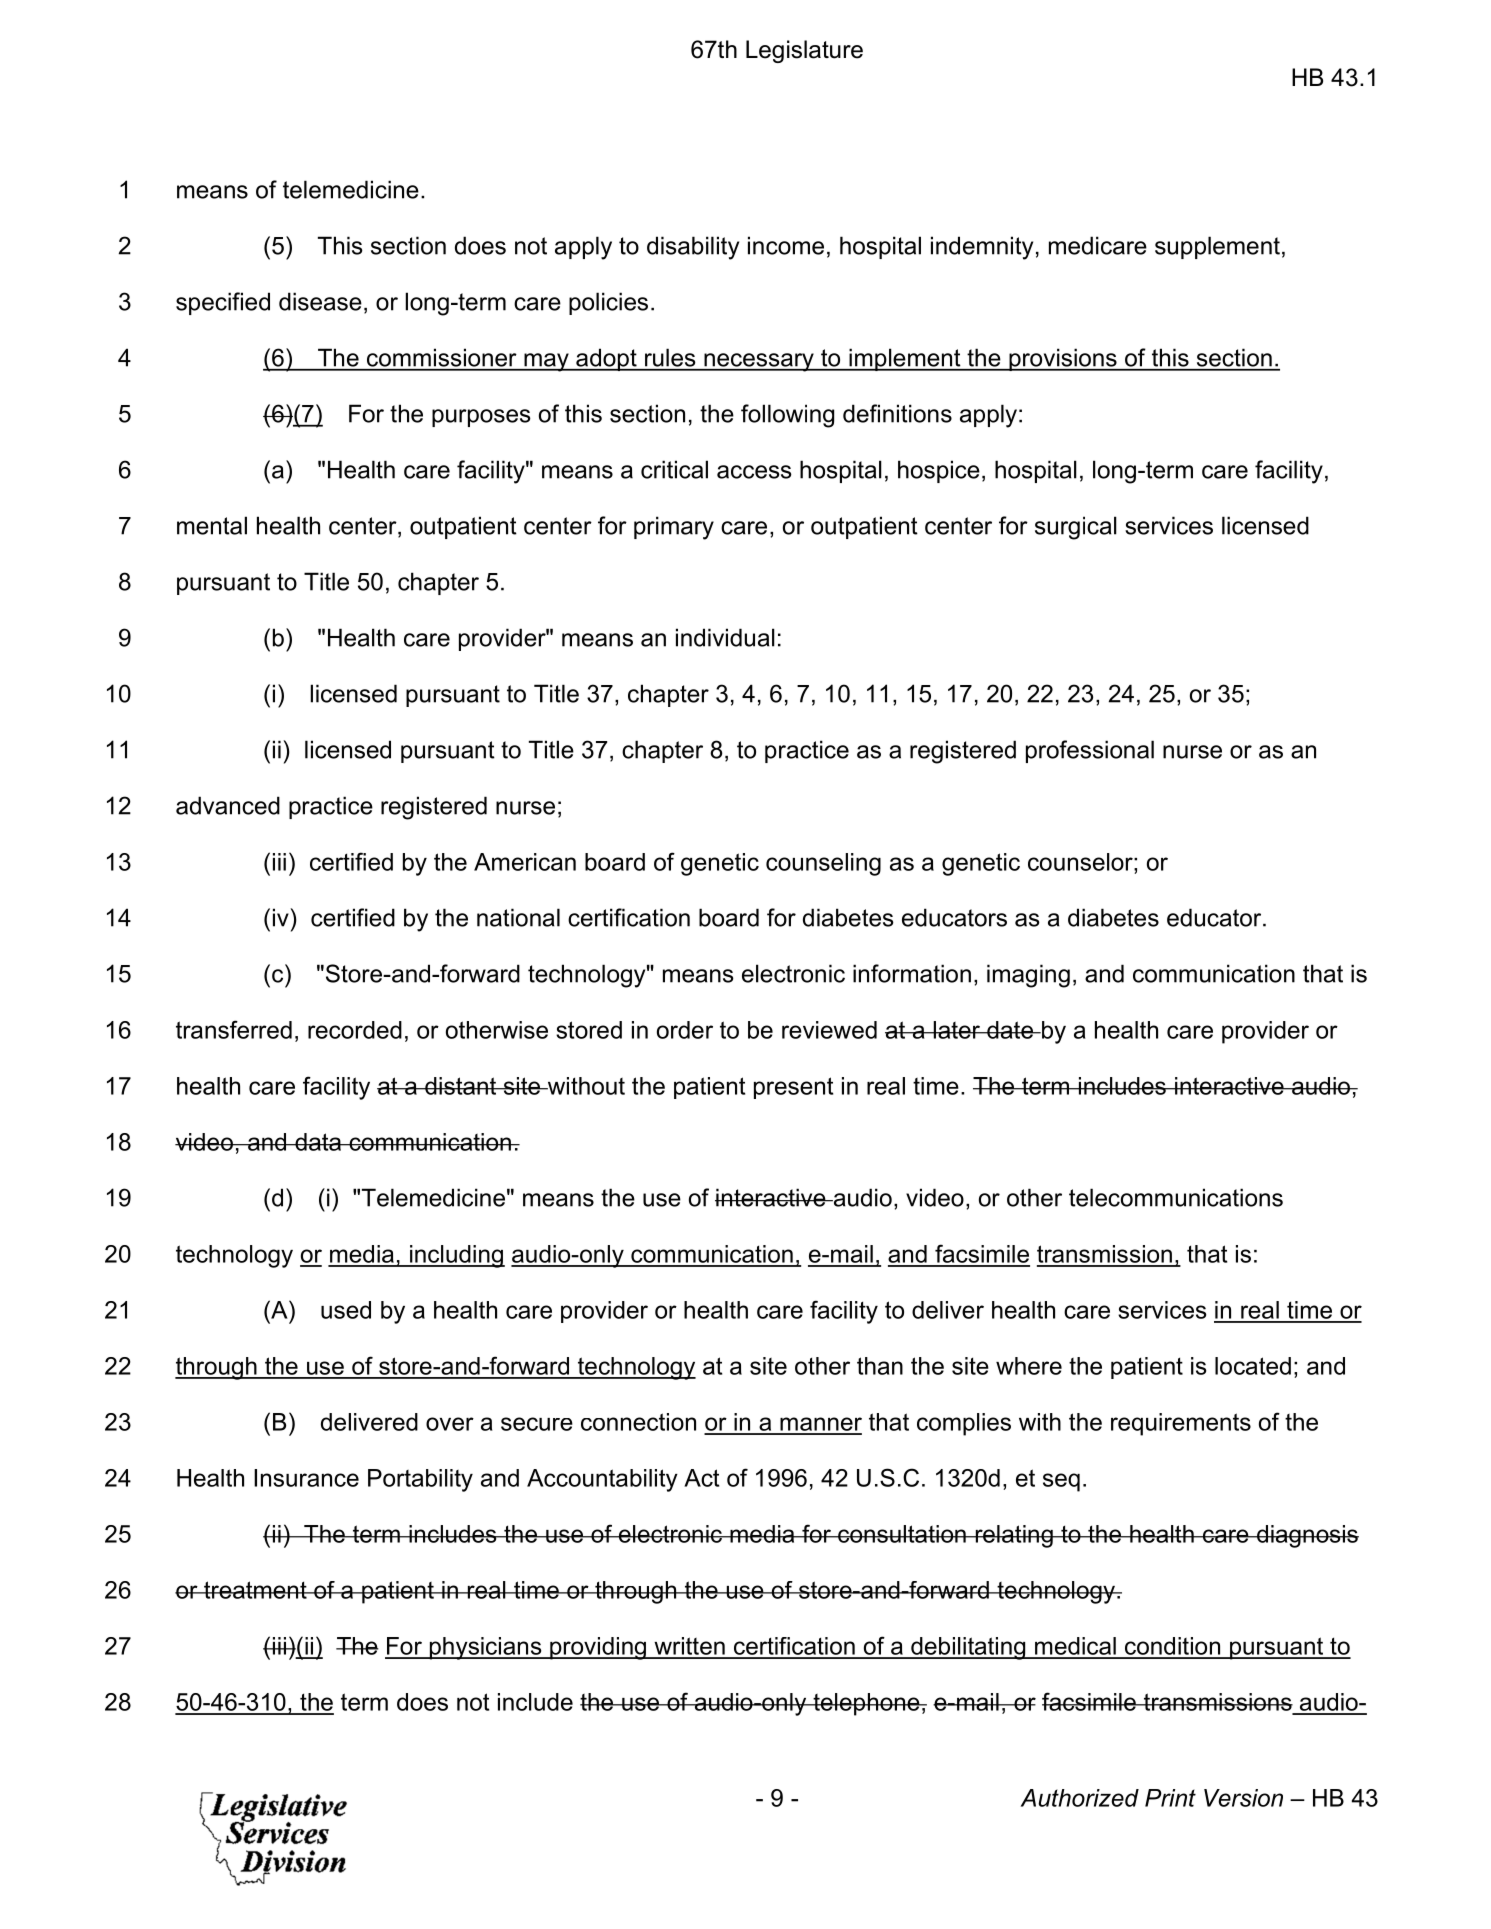 The height and width of the screenshot is (1929, 1491). Describe the element at coordinates (1090, 751) in the screenshot. I see `professional` at that location.
